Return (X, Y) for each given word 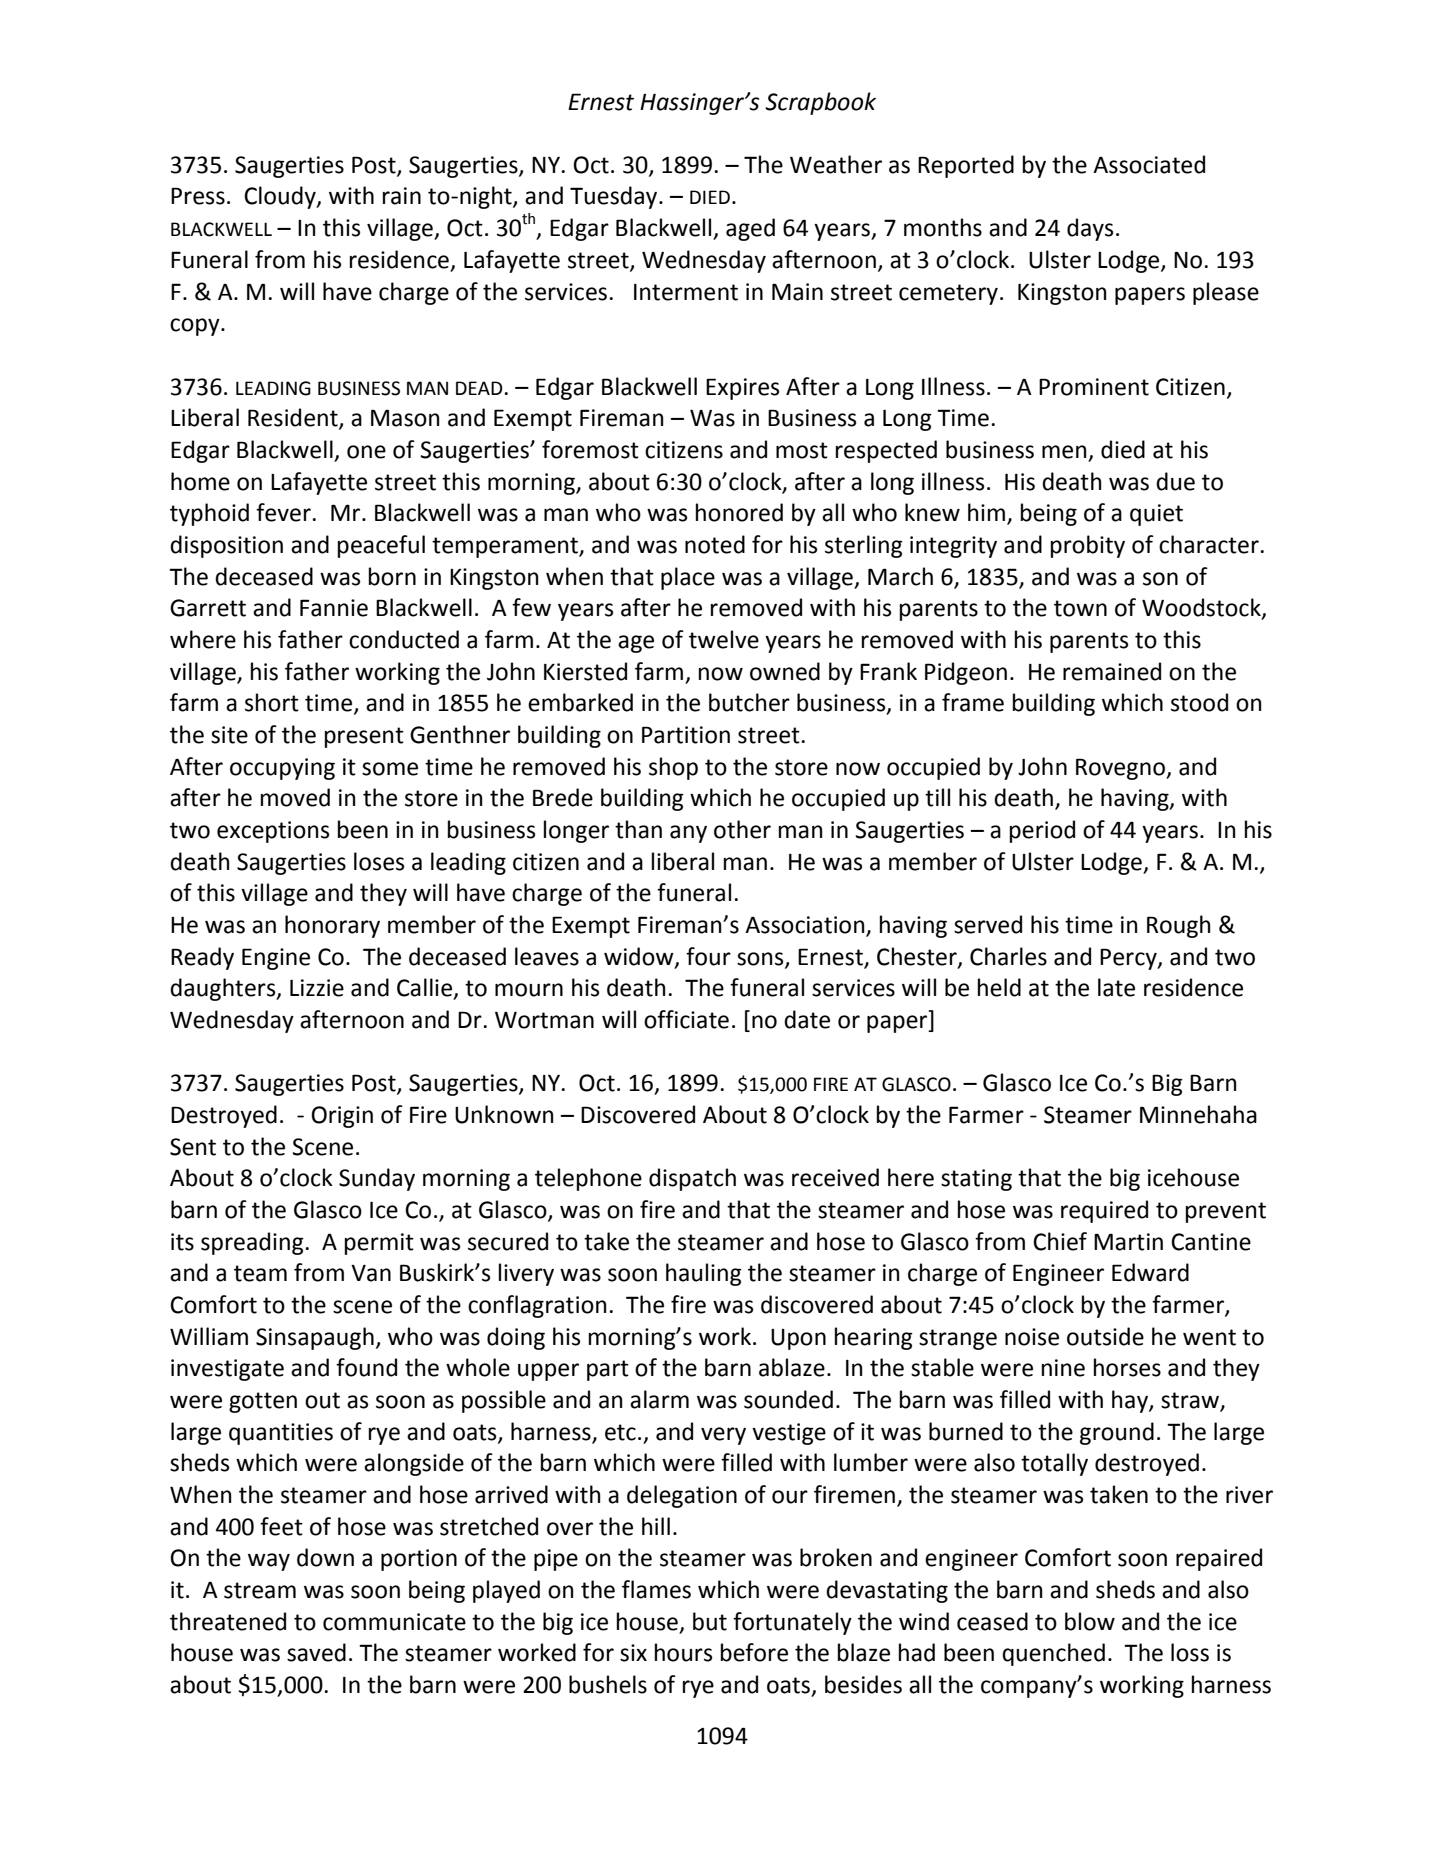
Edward (1150, 1272)
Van (371, 1273)
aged (750, 229)
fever (283, 512)
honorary (332, 926)
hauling (704, 1274)
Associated (1149, 164)
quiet (1156, 515)
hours (683, 1652)
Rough (1179, 926)
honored (739, 512)
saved (316, 1652)
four (708, 956)
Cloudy (281, 197)
